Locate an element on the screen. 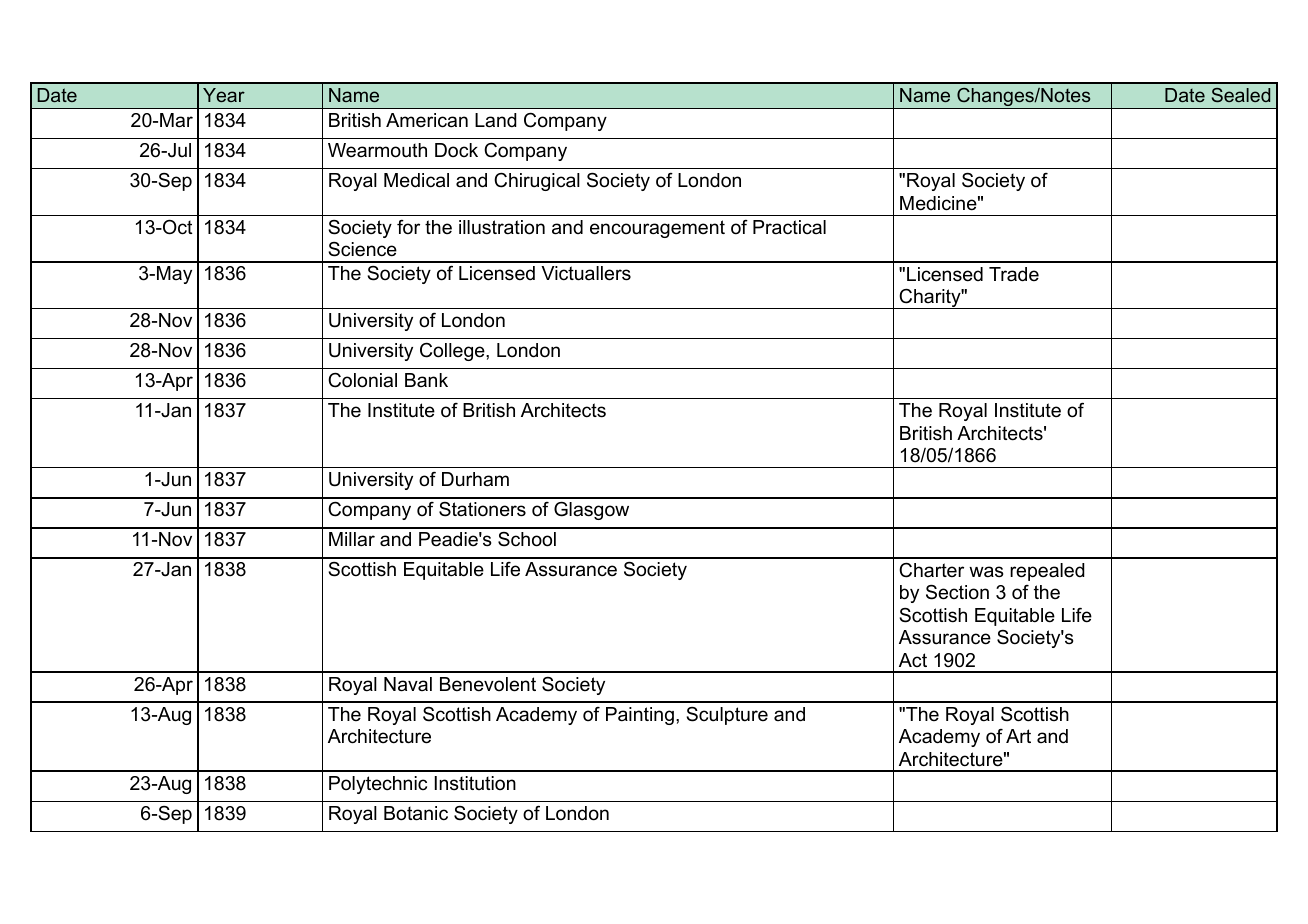 This screenshot has width=1308, height=924. American is located at coordinates (427, 120).
